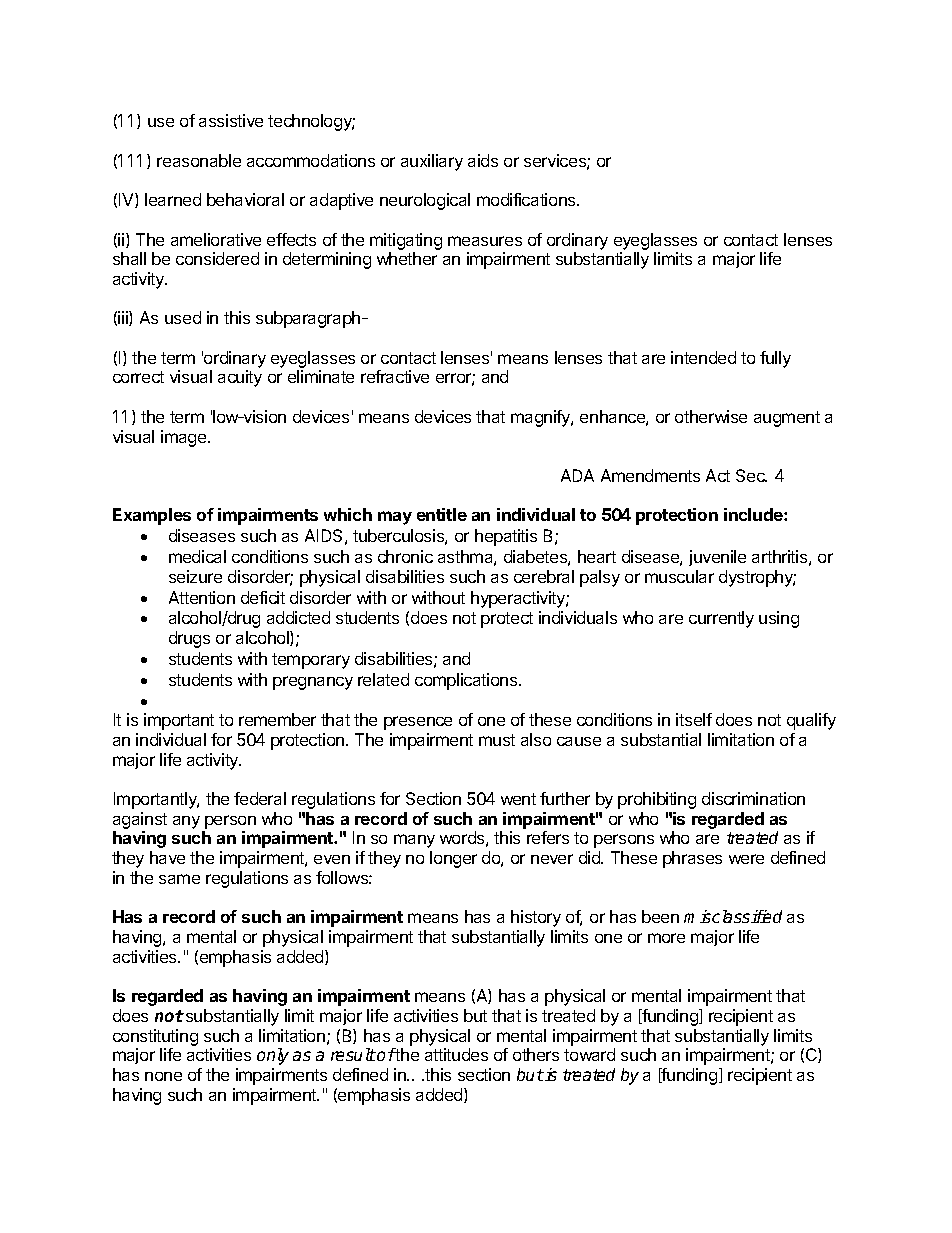  I want to click on discrimination, so click(753, 798).
